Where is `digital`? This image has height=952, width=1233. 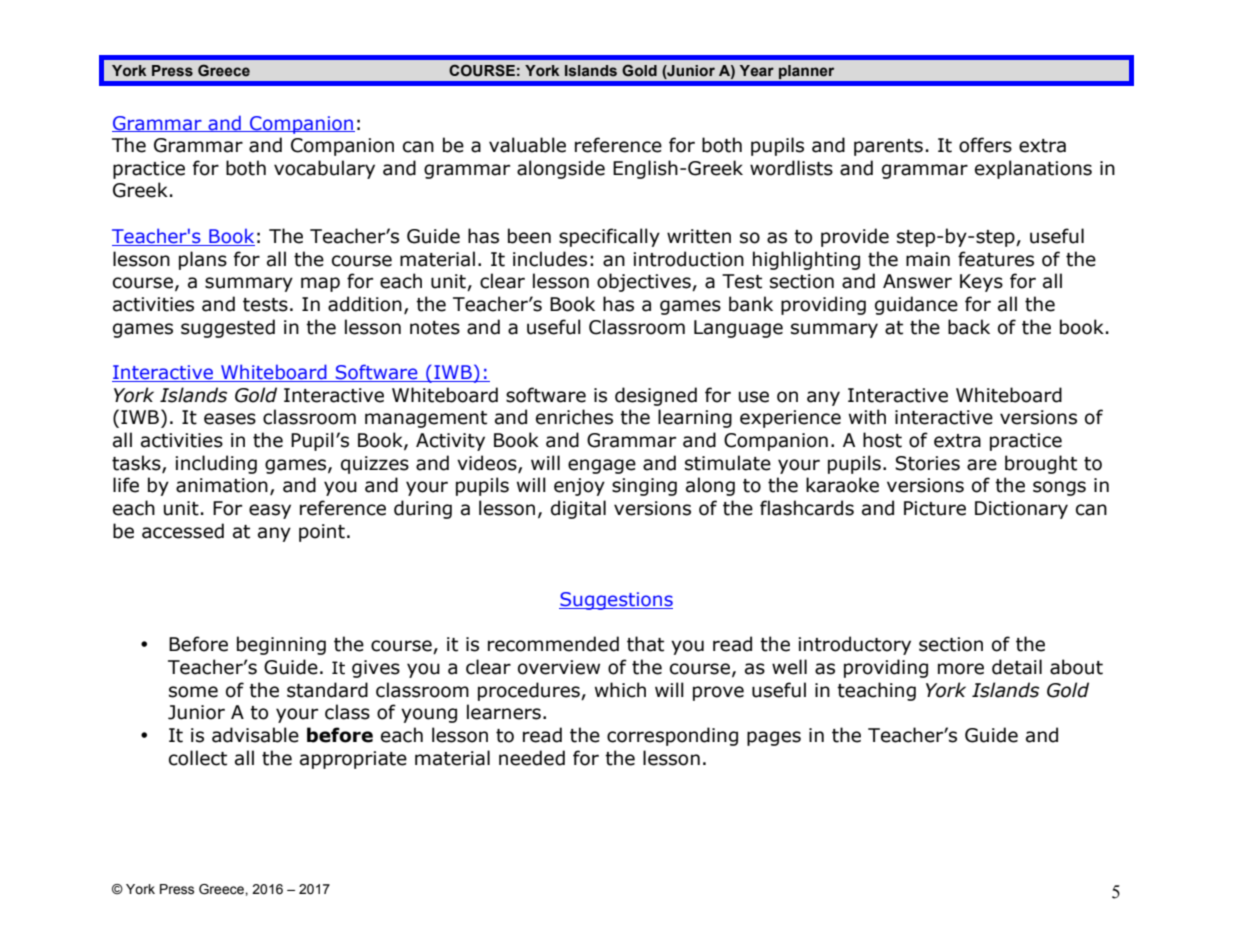 digital is located at coordinates (578, 509).
